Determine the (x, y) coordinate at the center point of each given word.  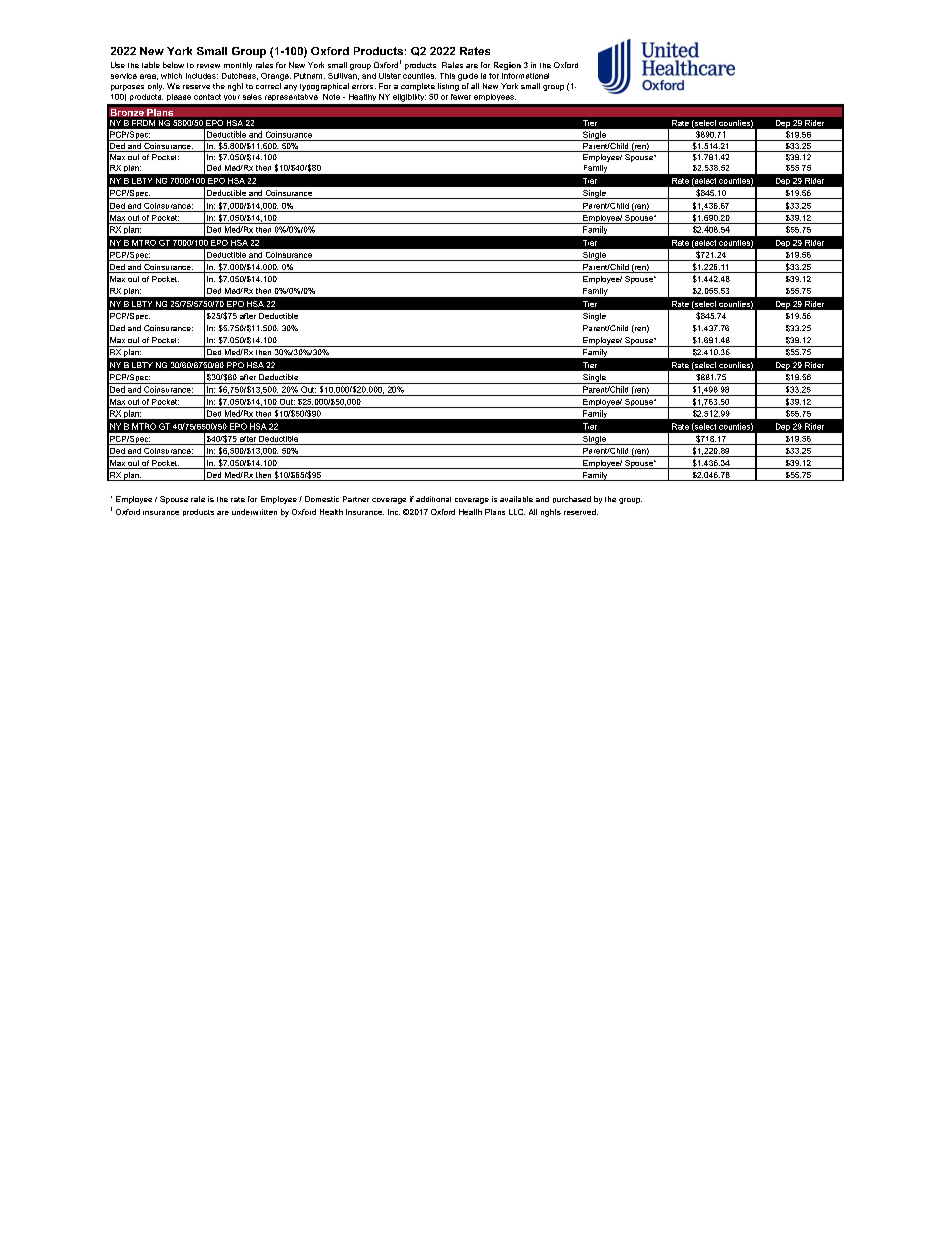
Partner (356, 499)
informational (525, 76)
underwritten (254, 512)
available (516, 499)
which (171, 76)
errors (364, 87)
